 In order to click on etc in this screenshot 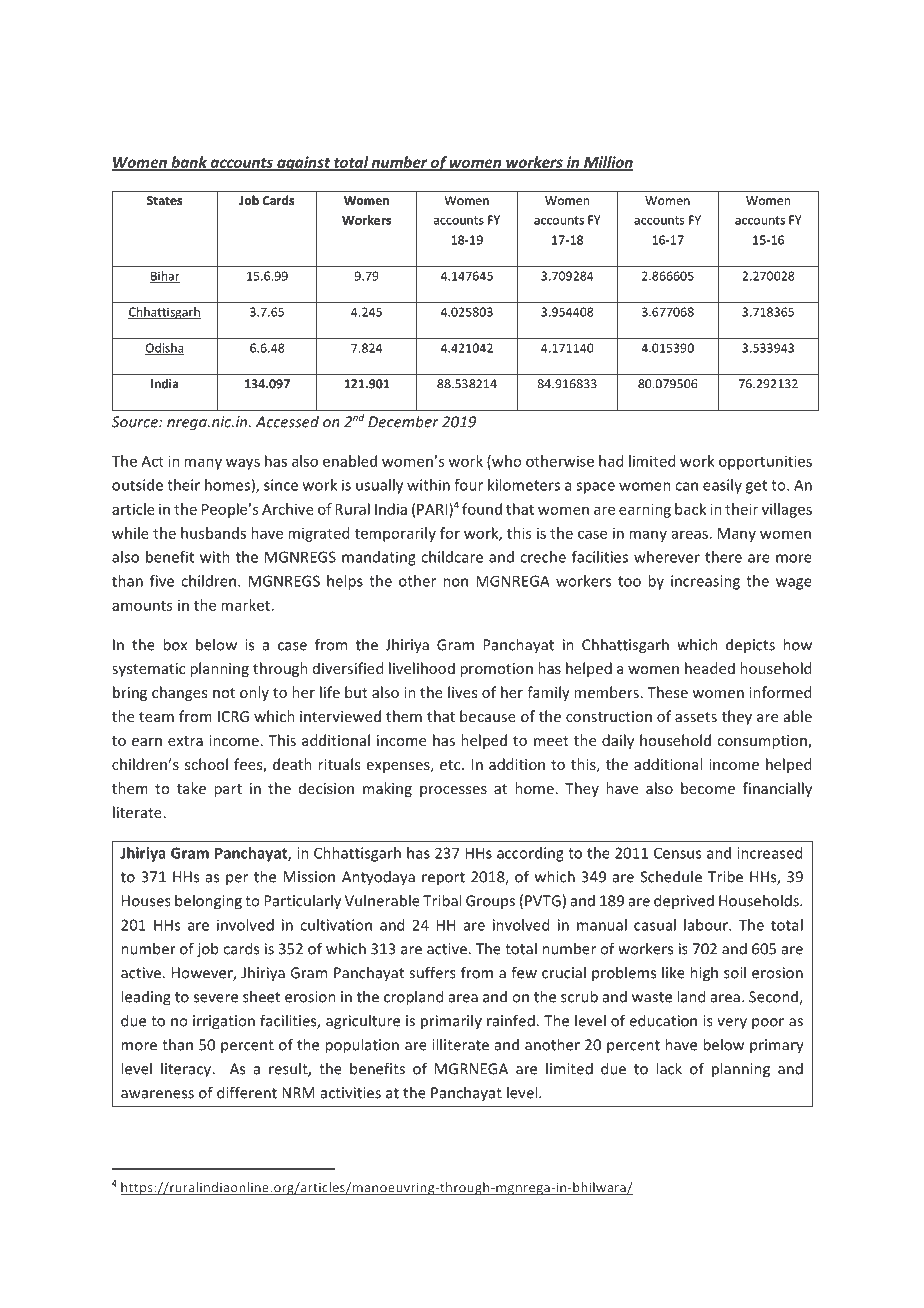, I will do `click(451, 765)`.
